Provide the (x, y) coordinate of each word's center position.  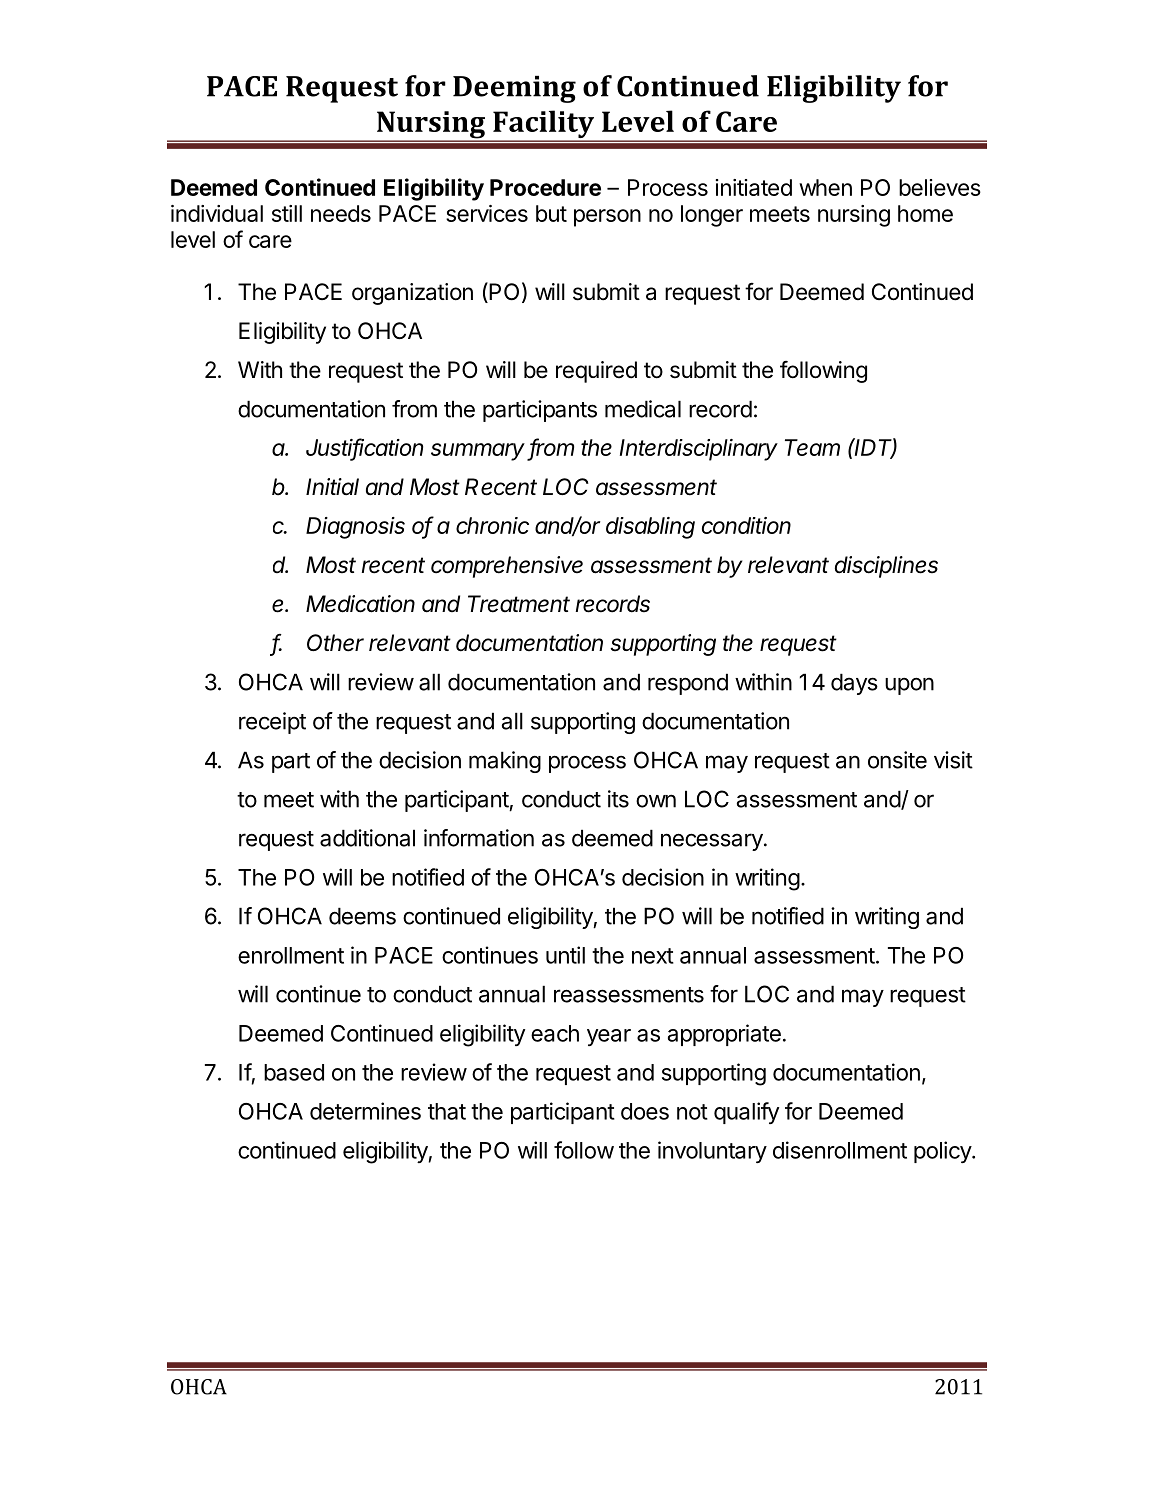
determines (365, 1111)
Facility (543, 125)
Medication (360, 604)
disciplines (886, 567)
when (825, 187)
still (287, 213)
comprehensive (507, 567)
